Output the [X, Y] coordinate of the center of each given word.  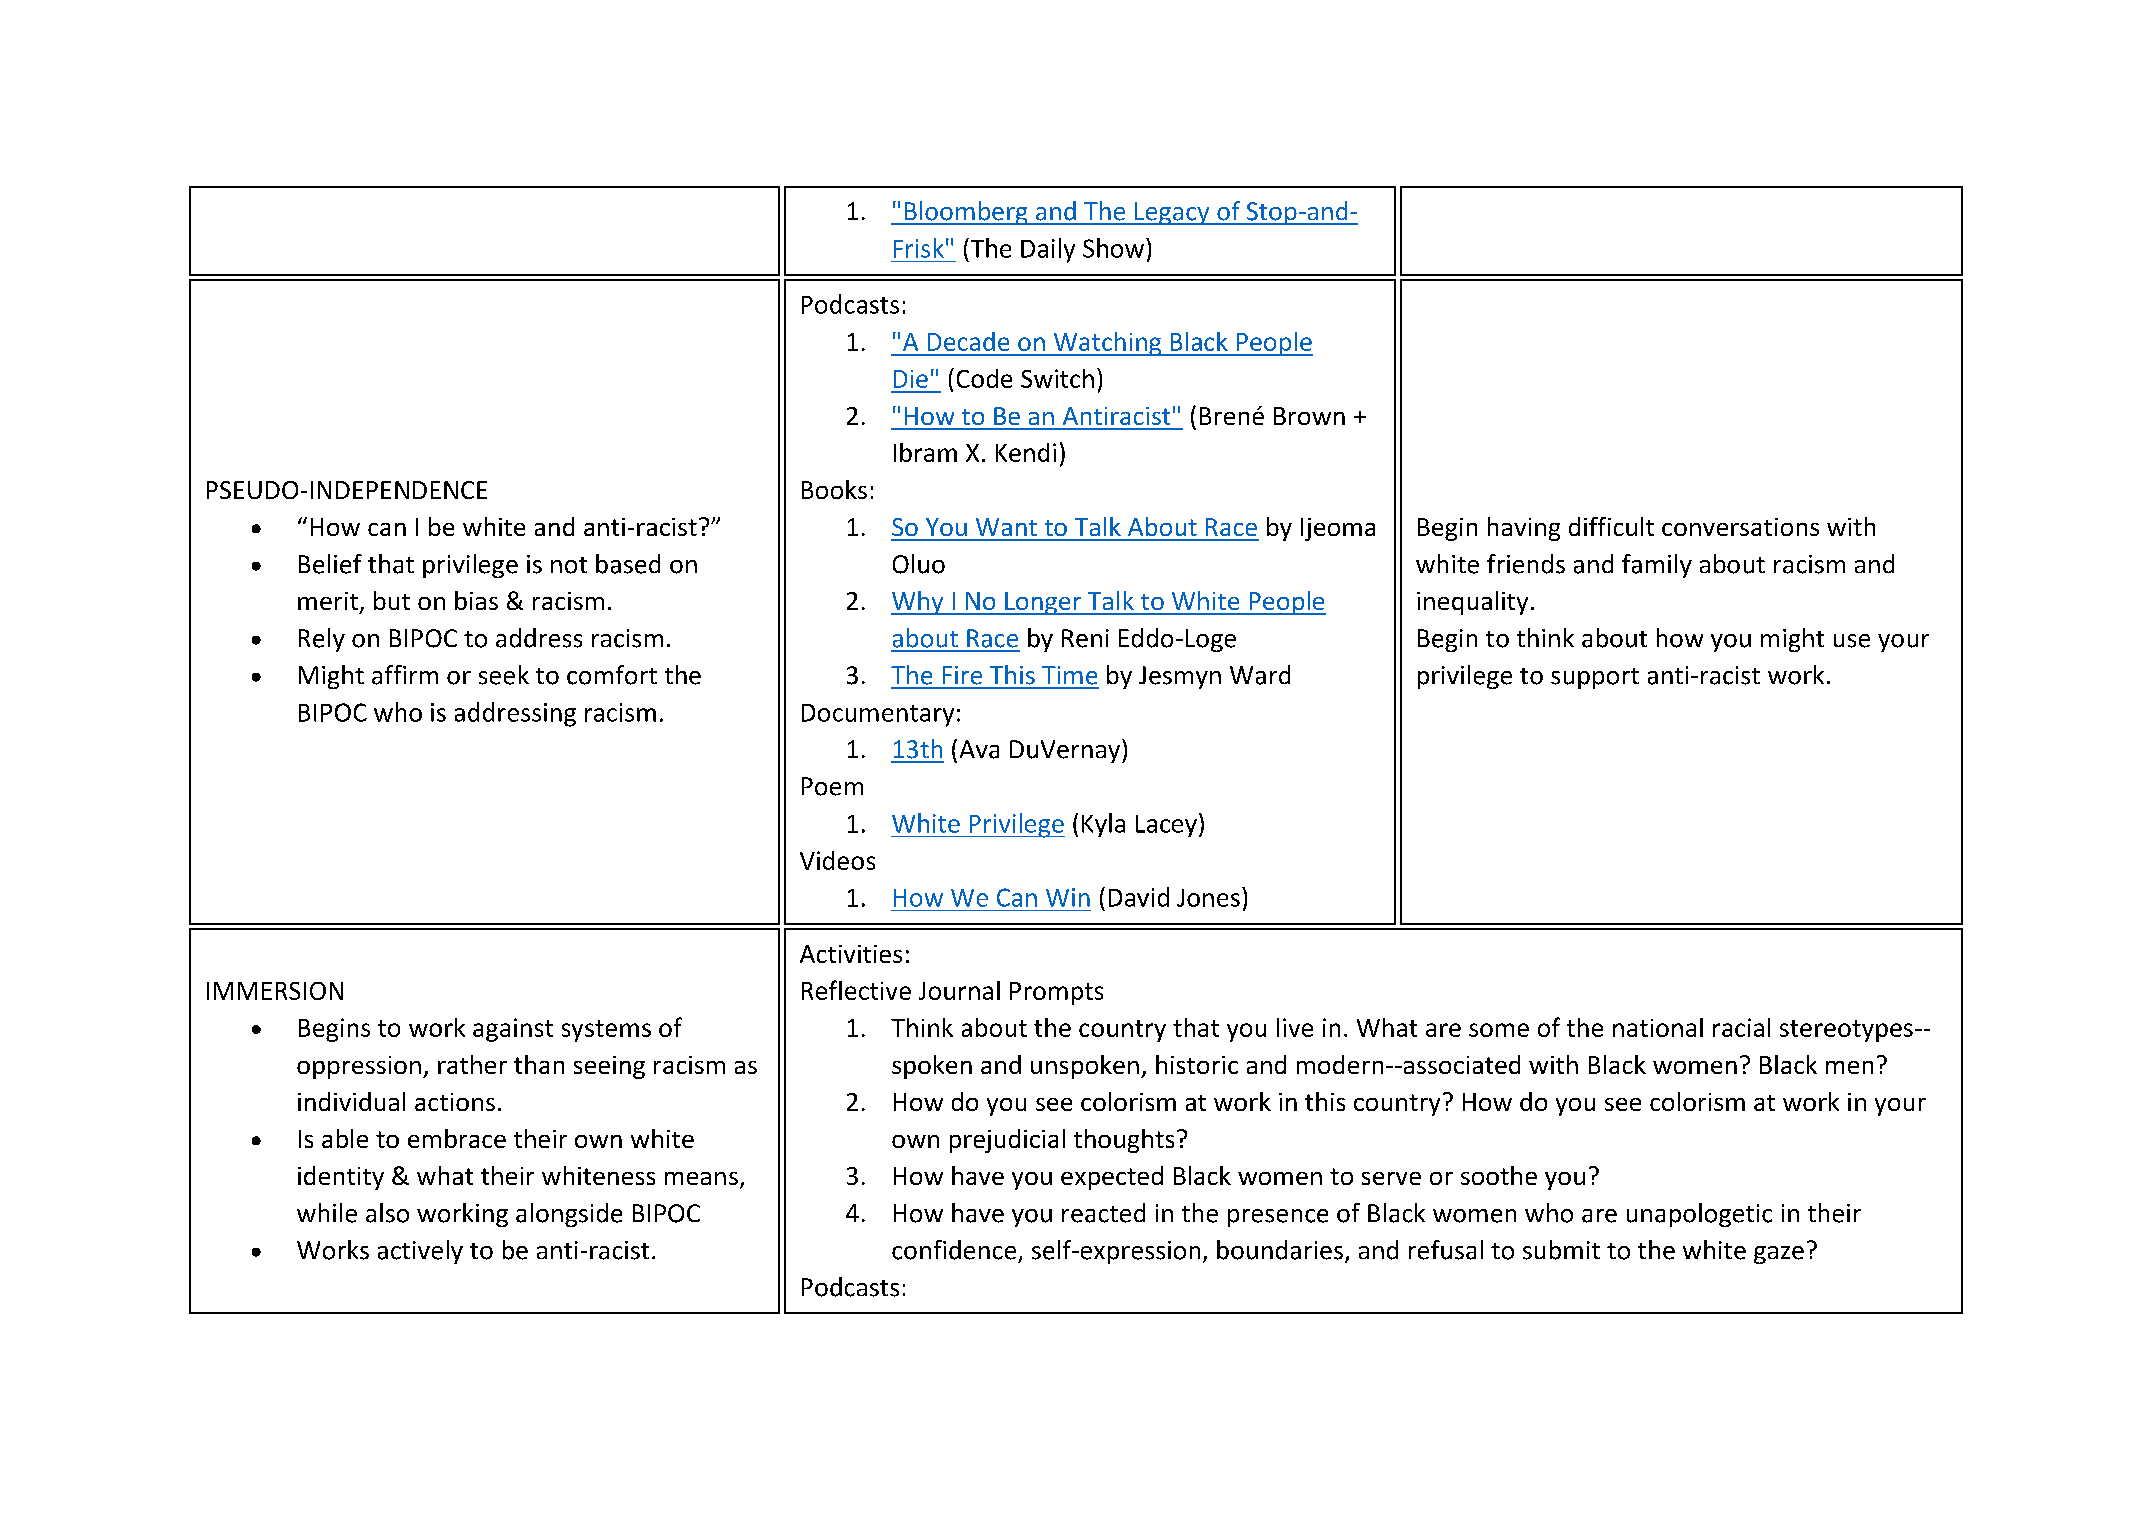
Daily [1048, 250]
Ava [979, 749]
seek [504, 675]
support [1595, 678]
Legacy [1172, 213]
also [387, 1213]
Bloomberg [966, 213]
